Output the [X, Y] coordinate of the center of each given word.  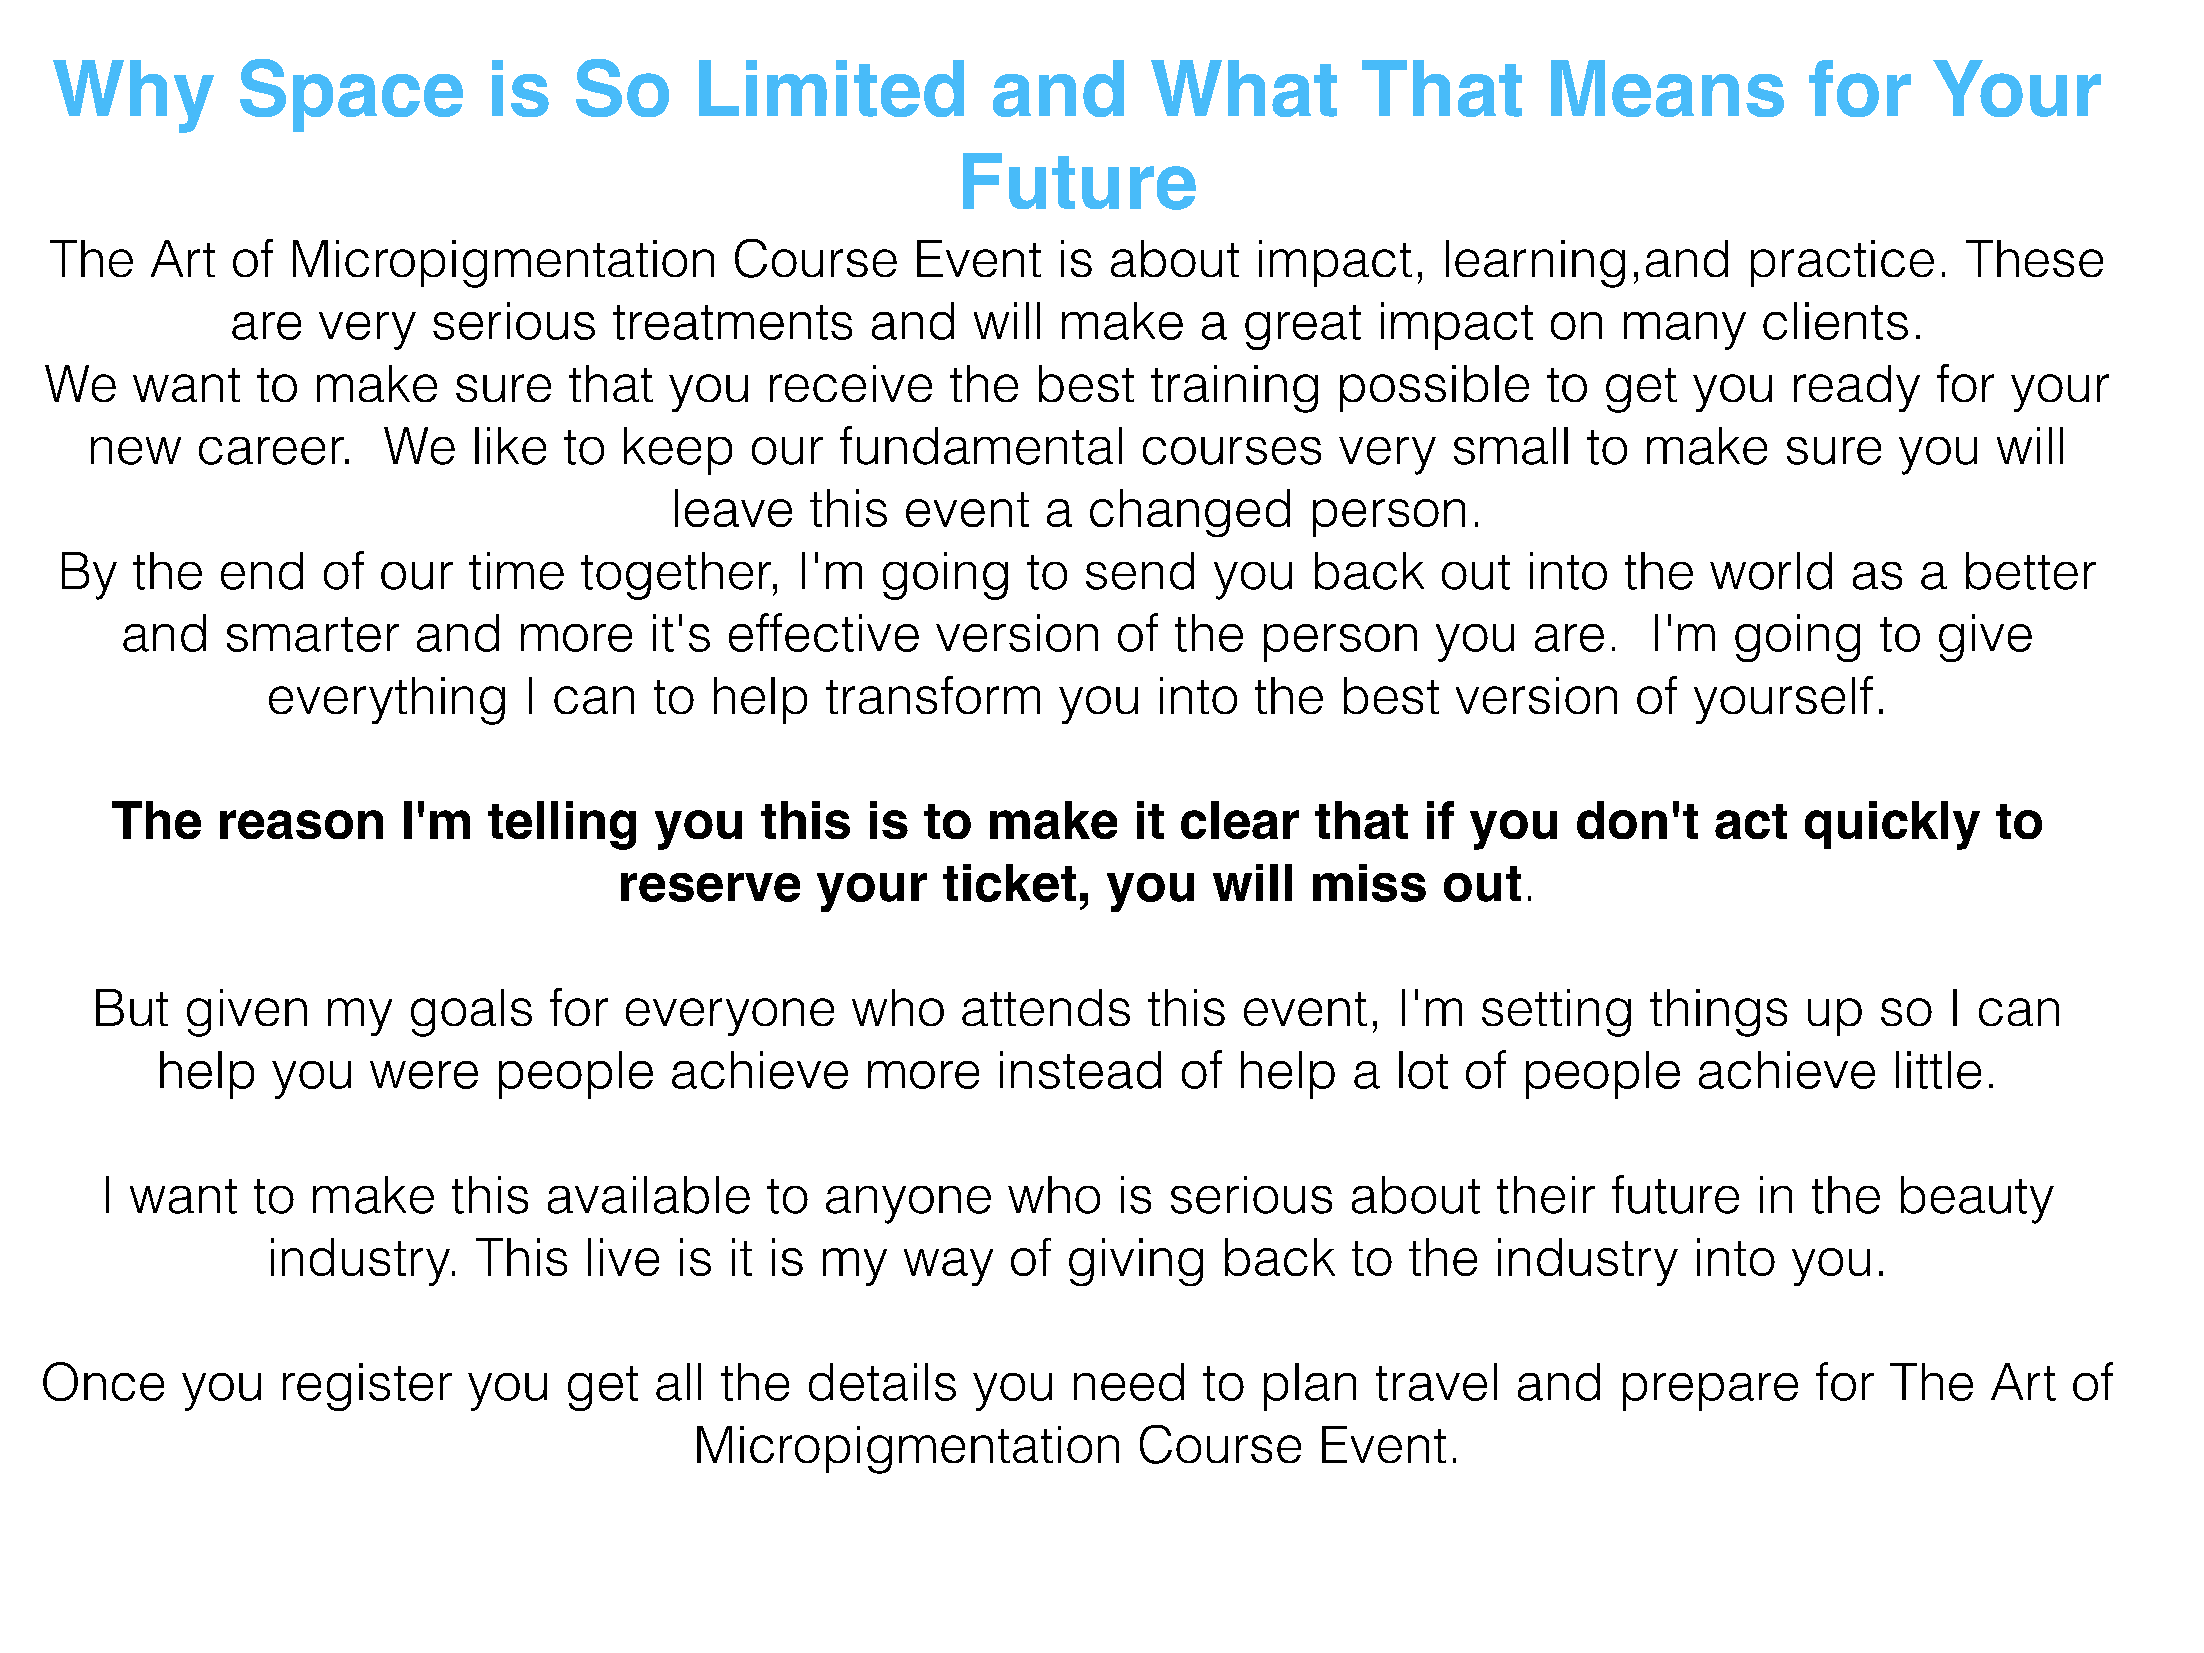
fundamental [981, 445]
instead [1080, 1070]
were [424, 1075]
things [1718, 1013]
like [510, 446]
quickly [1892, 825]
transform [933, 695]
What [1244, 88]
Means [1667, 88]
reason [301, 824]
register [367, 1387]
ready [1857, 388]
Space [351, 95]
